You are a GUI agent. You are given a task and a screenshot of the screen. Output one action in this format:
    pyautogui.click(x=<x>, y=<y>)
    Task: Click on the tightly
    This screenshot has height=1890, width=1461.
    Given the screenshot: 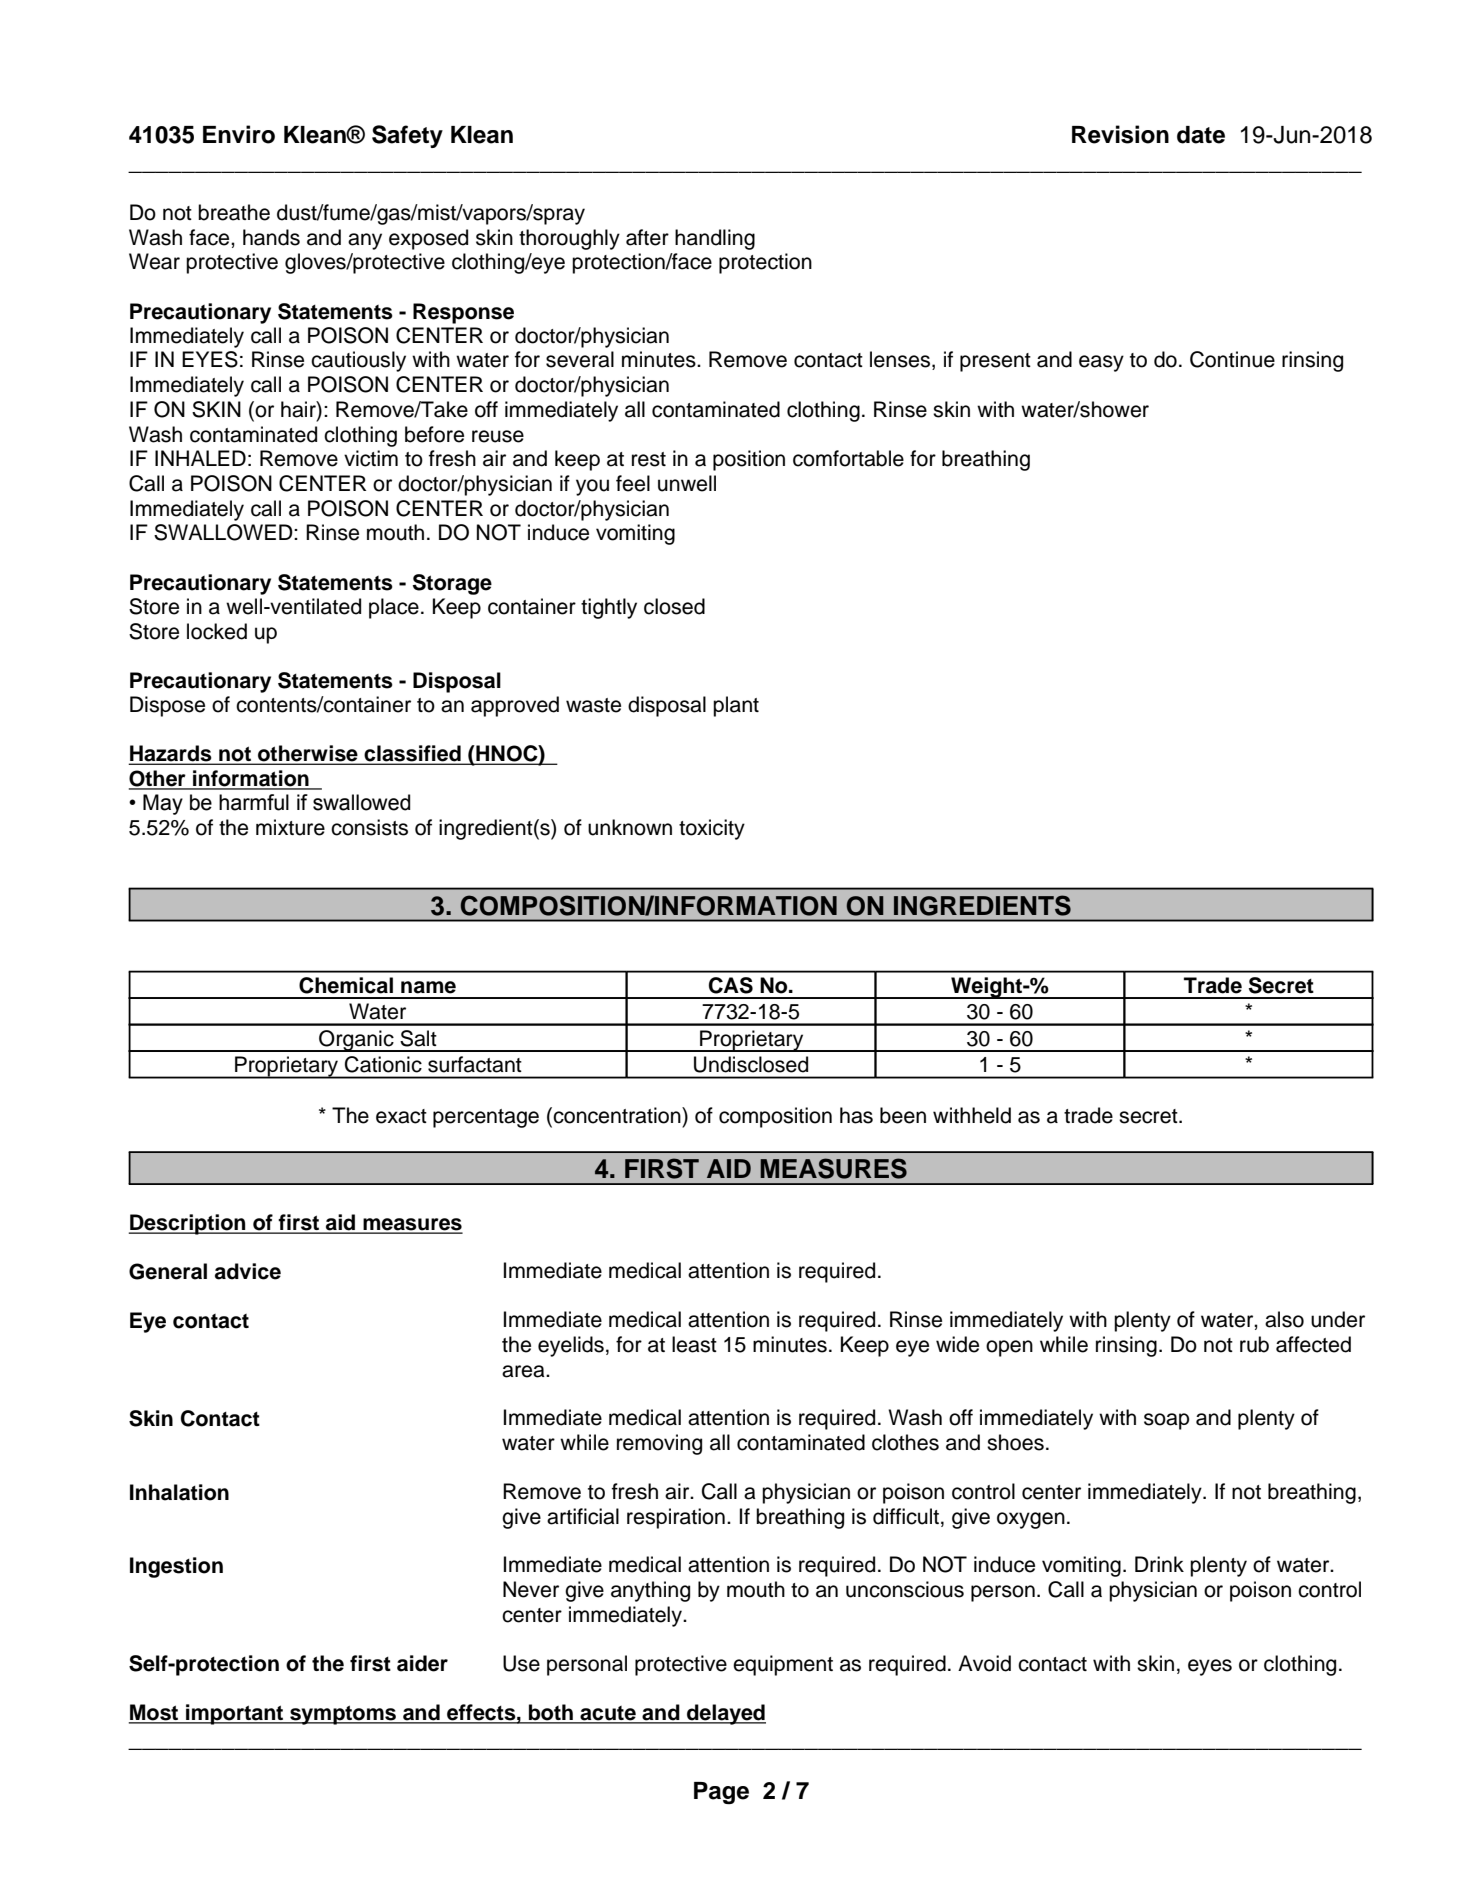 What is the action you would take?
    pyautogui.click(x=609, y=608)
